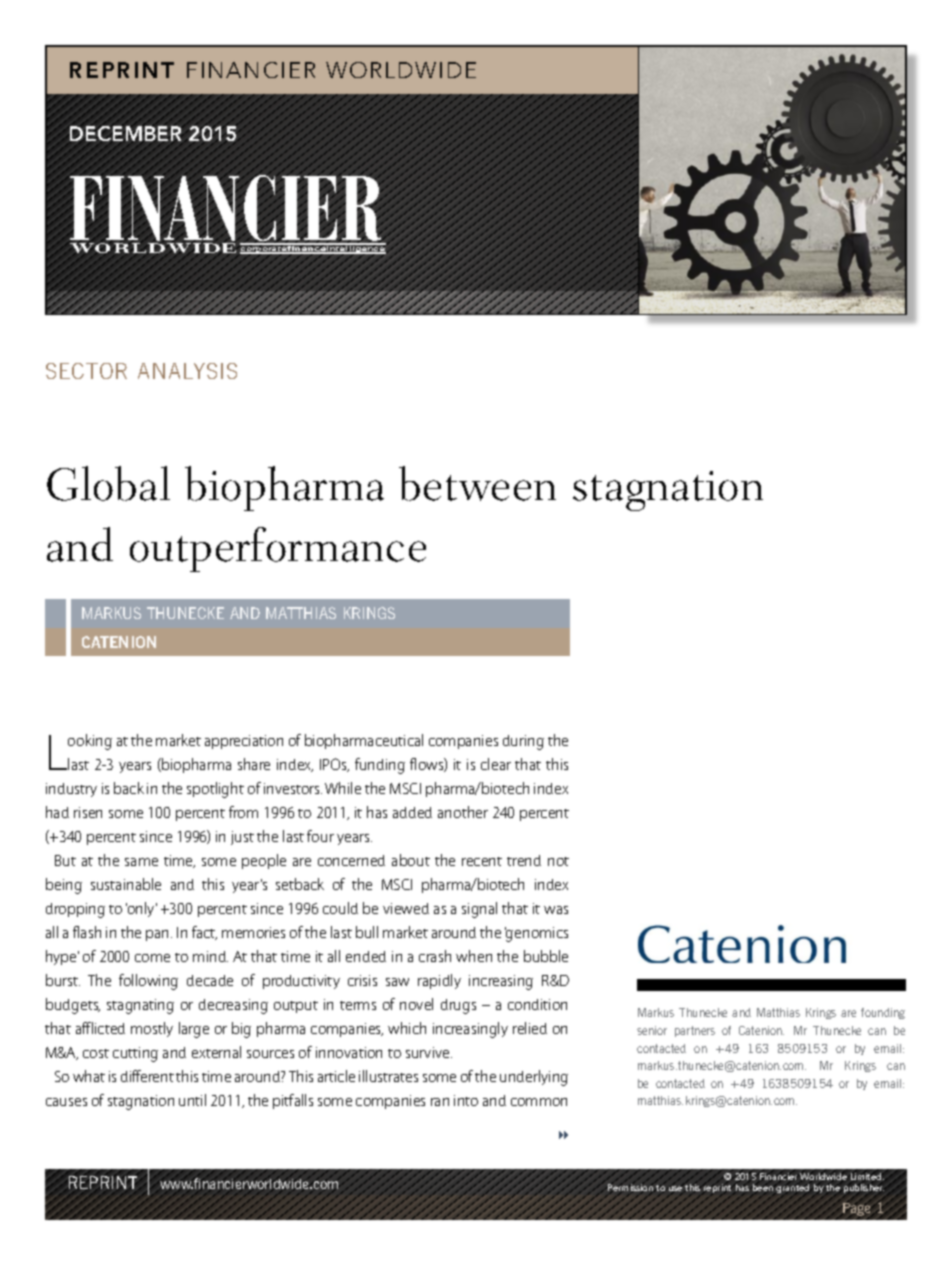 This document has height=1265, width=952. Describe the element at coordinates (883, 1013) in the document. I see `founding` at that location.
